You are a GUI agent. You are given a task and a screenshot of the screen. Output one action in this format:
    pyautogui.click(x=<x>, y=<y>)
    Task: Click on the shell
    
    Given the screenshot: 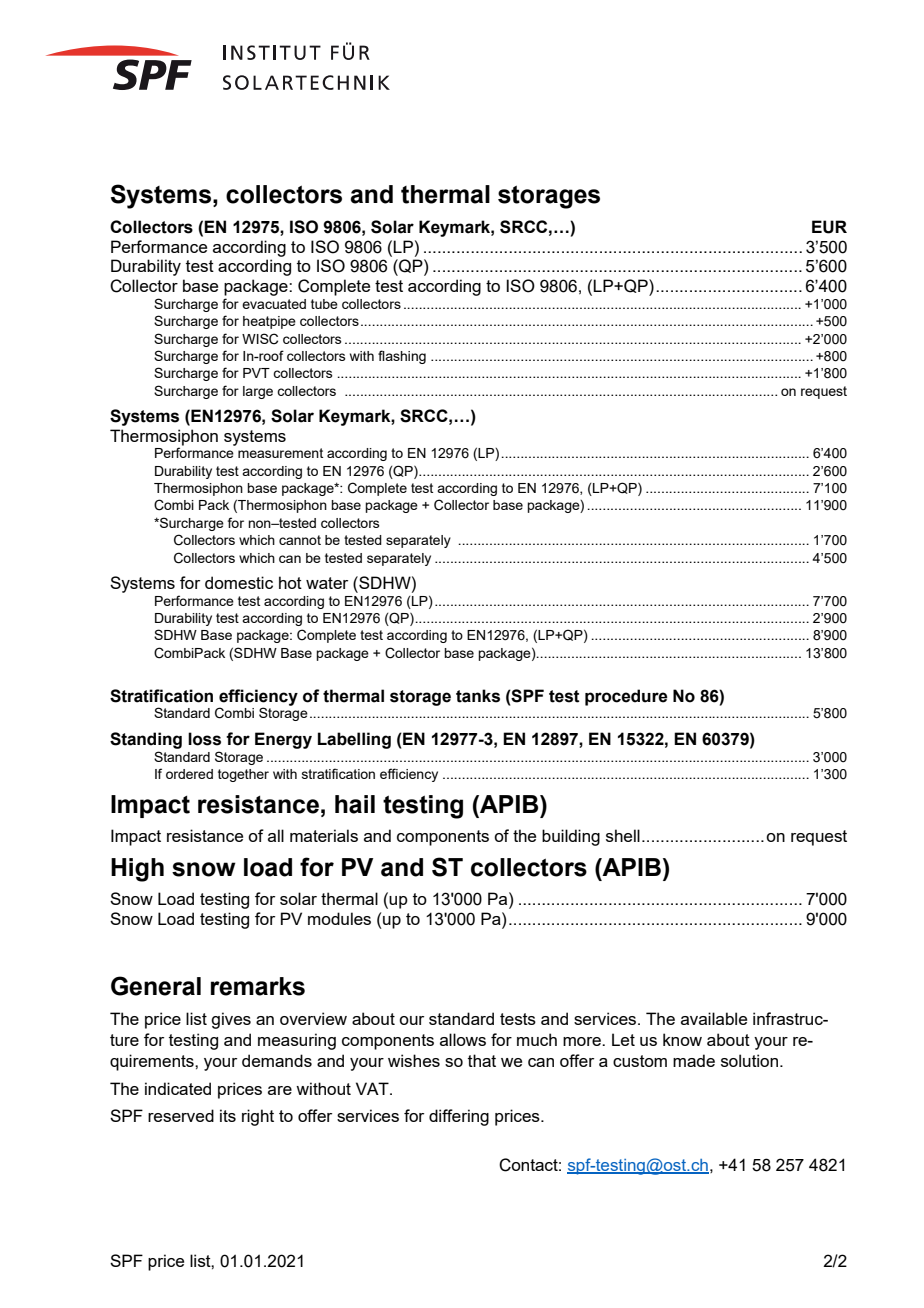 What is the action you would take?
    pyautogui.click(x=623, y=835)
